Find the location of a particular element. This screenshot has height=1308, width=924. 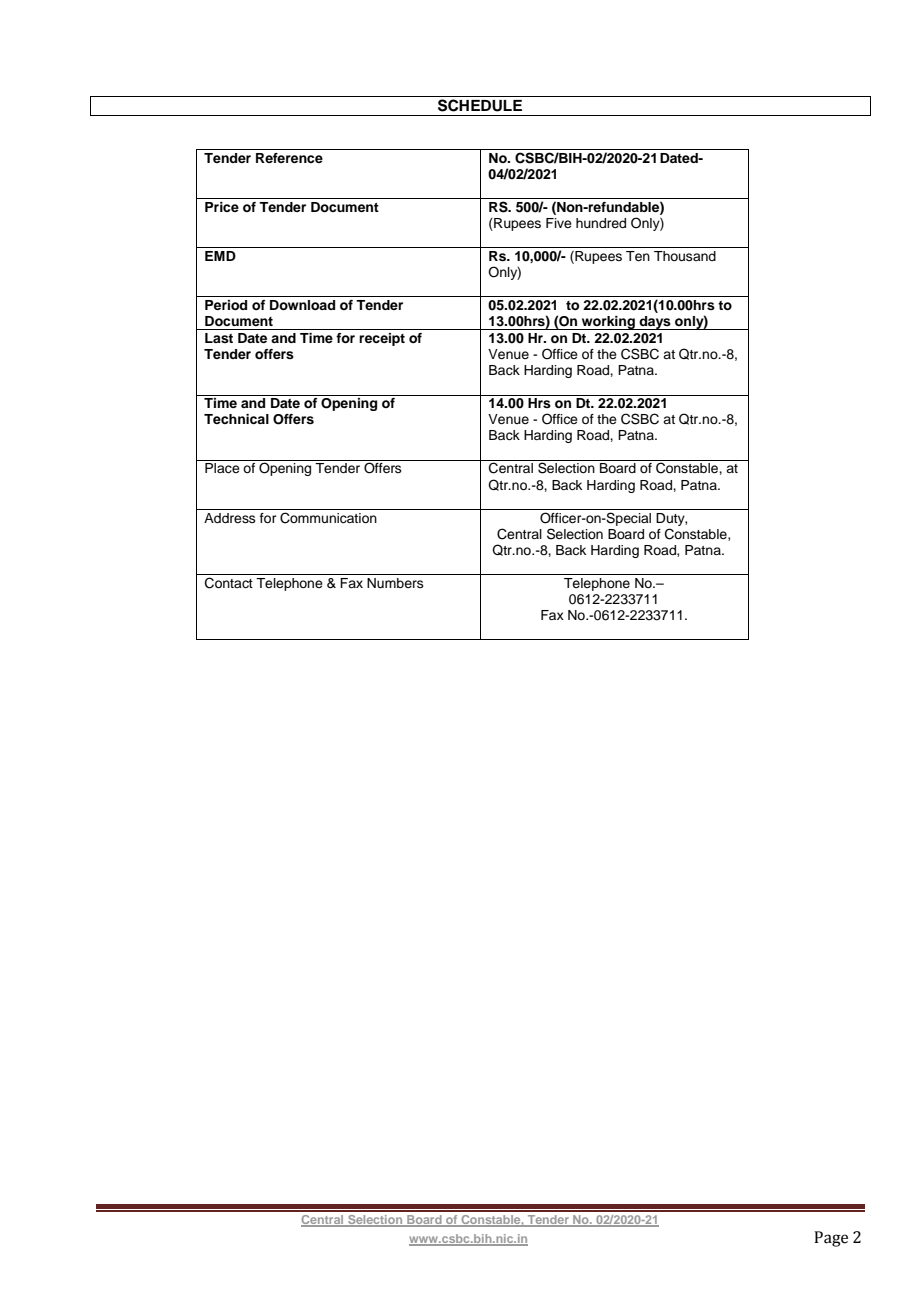

working is located at coordinates (608, 323).
